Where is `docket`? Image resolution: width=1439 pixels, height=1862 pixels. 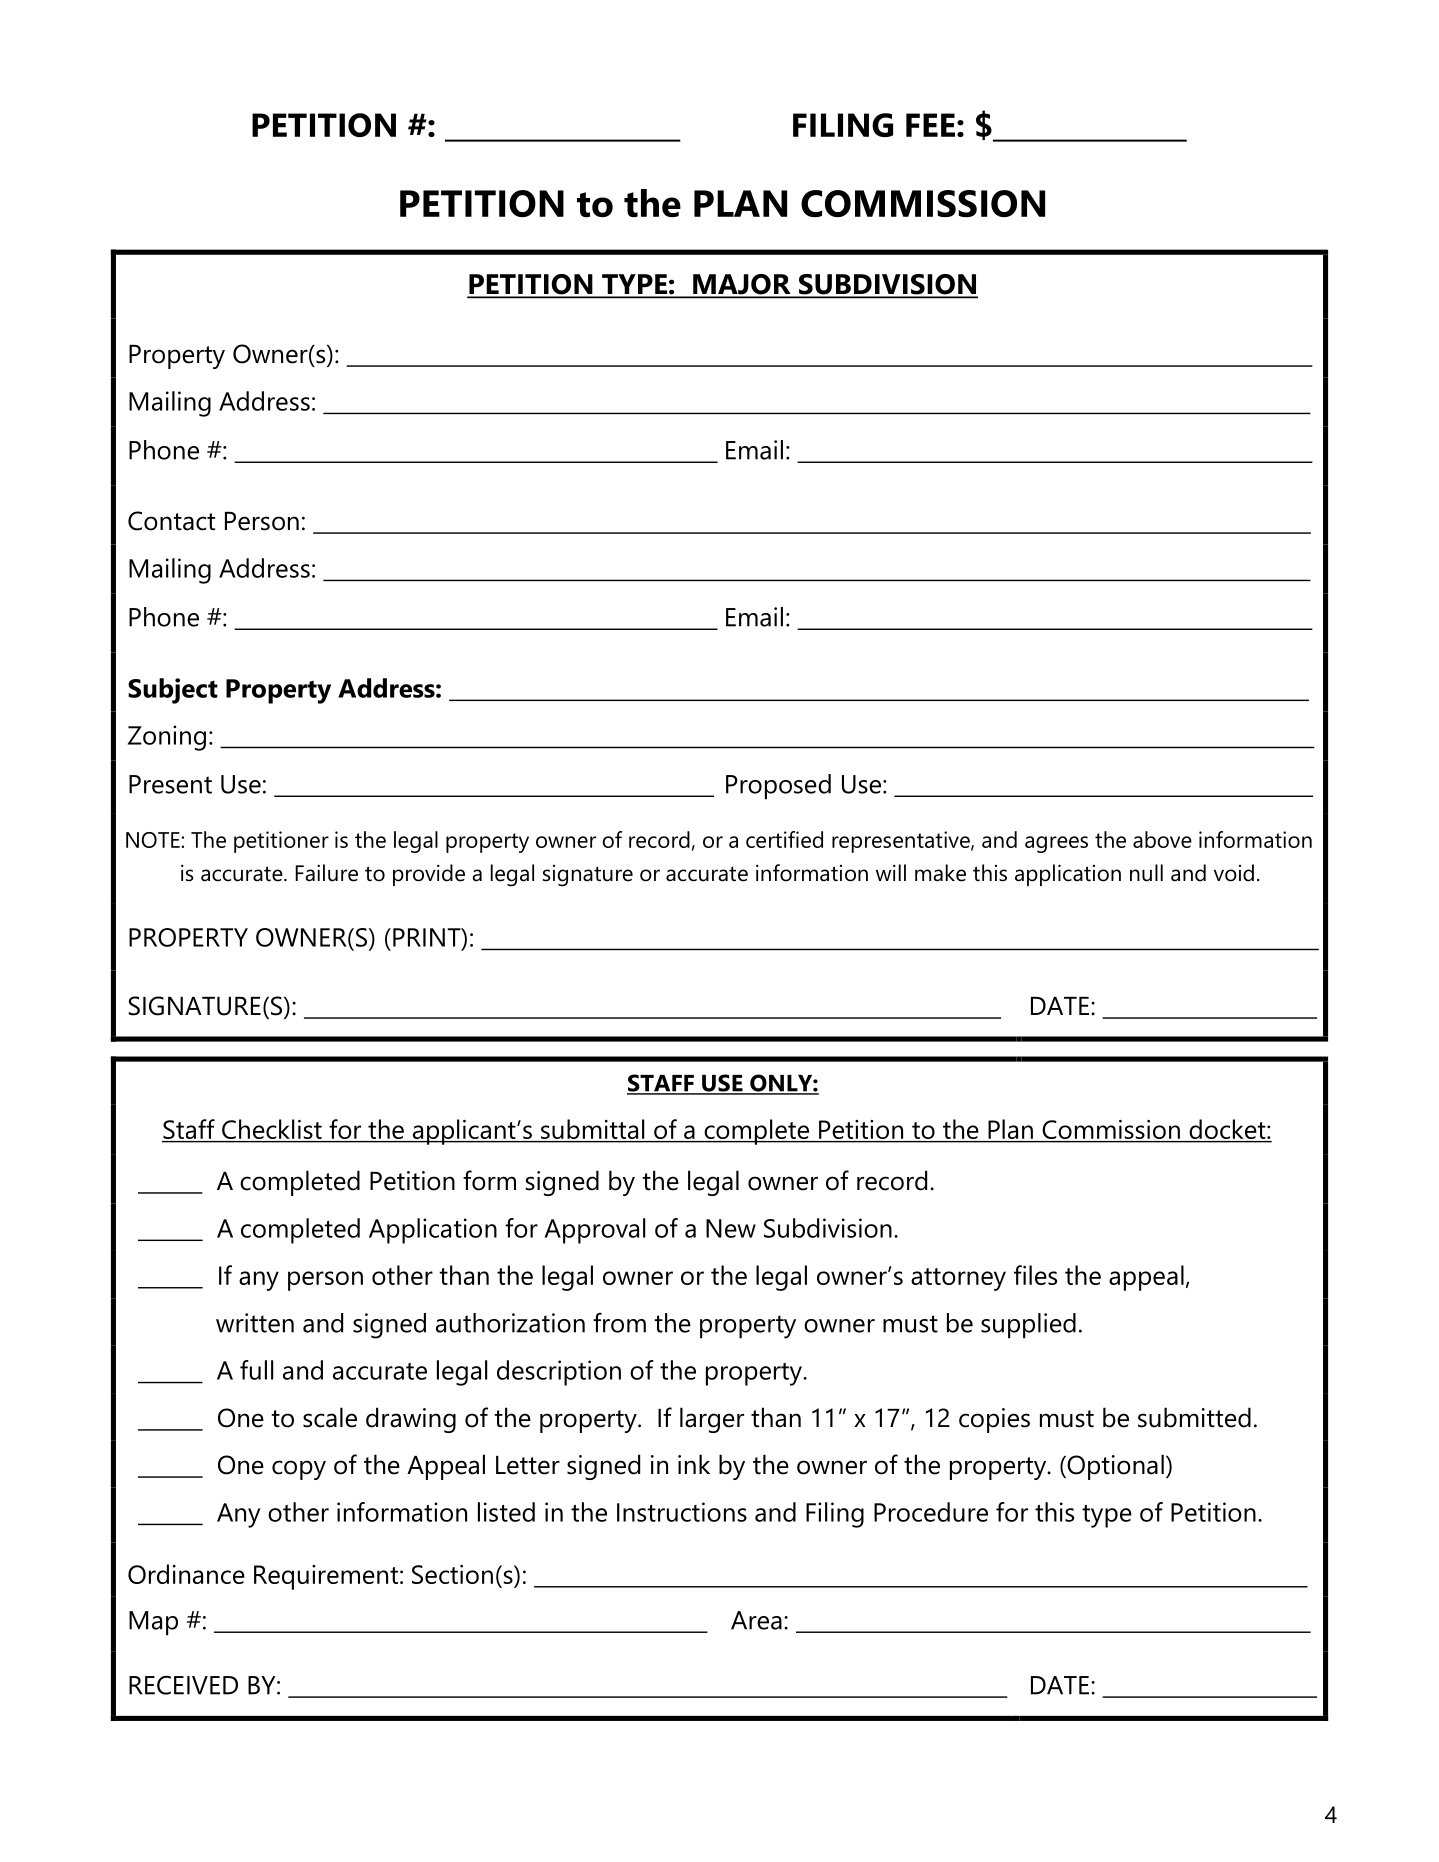 docket is located at coordinates (1229, 1129).
